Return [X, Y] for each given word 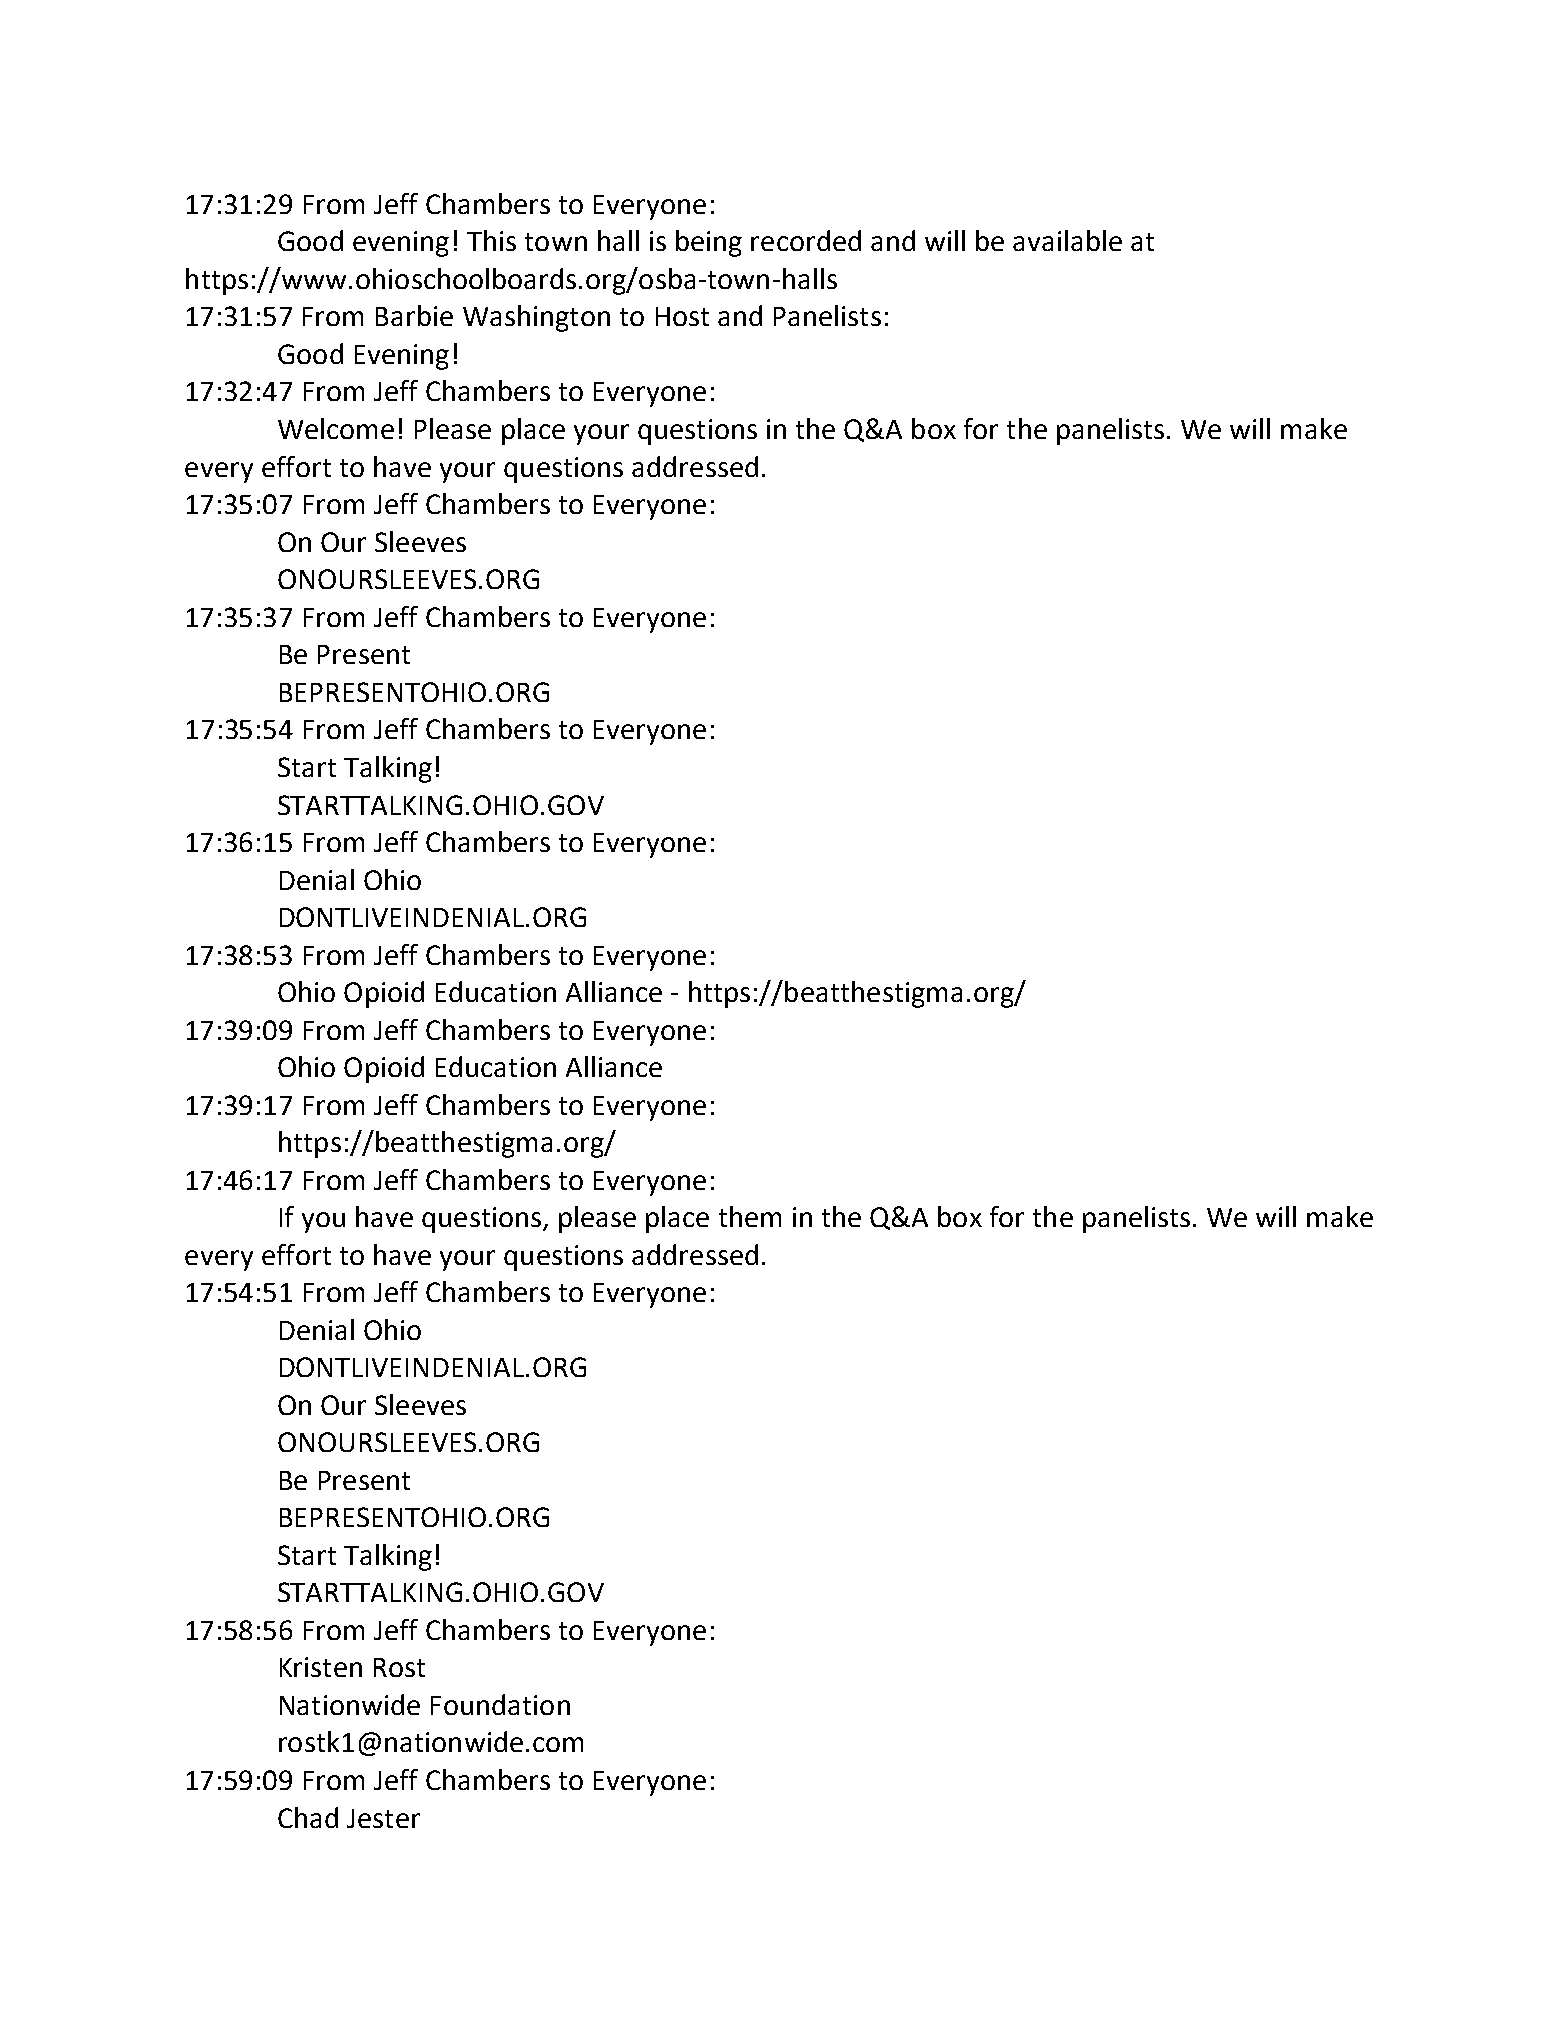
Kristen [321, 1667]
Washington [536, 318]
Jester [383, 1818]
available [1067, 240]
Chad [308, 1817]
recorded [806, 240]
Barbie [414, 315]
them [750, 1216]
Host [682, 316]
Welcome [336, 428]
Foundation [500, 1704]
